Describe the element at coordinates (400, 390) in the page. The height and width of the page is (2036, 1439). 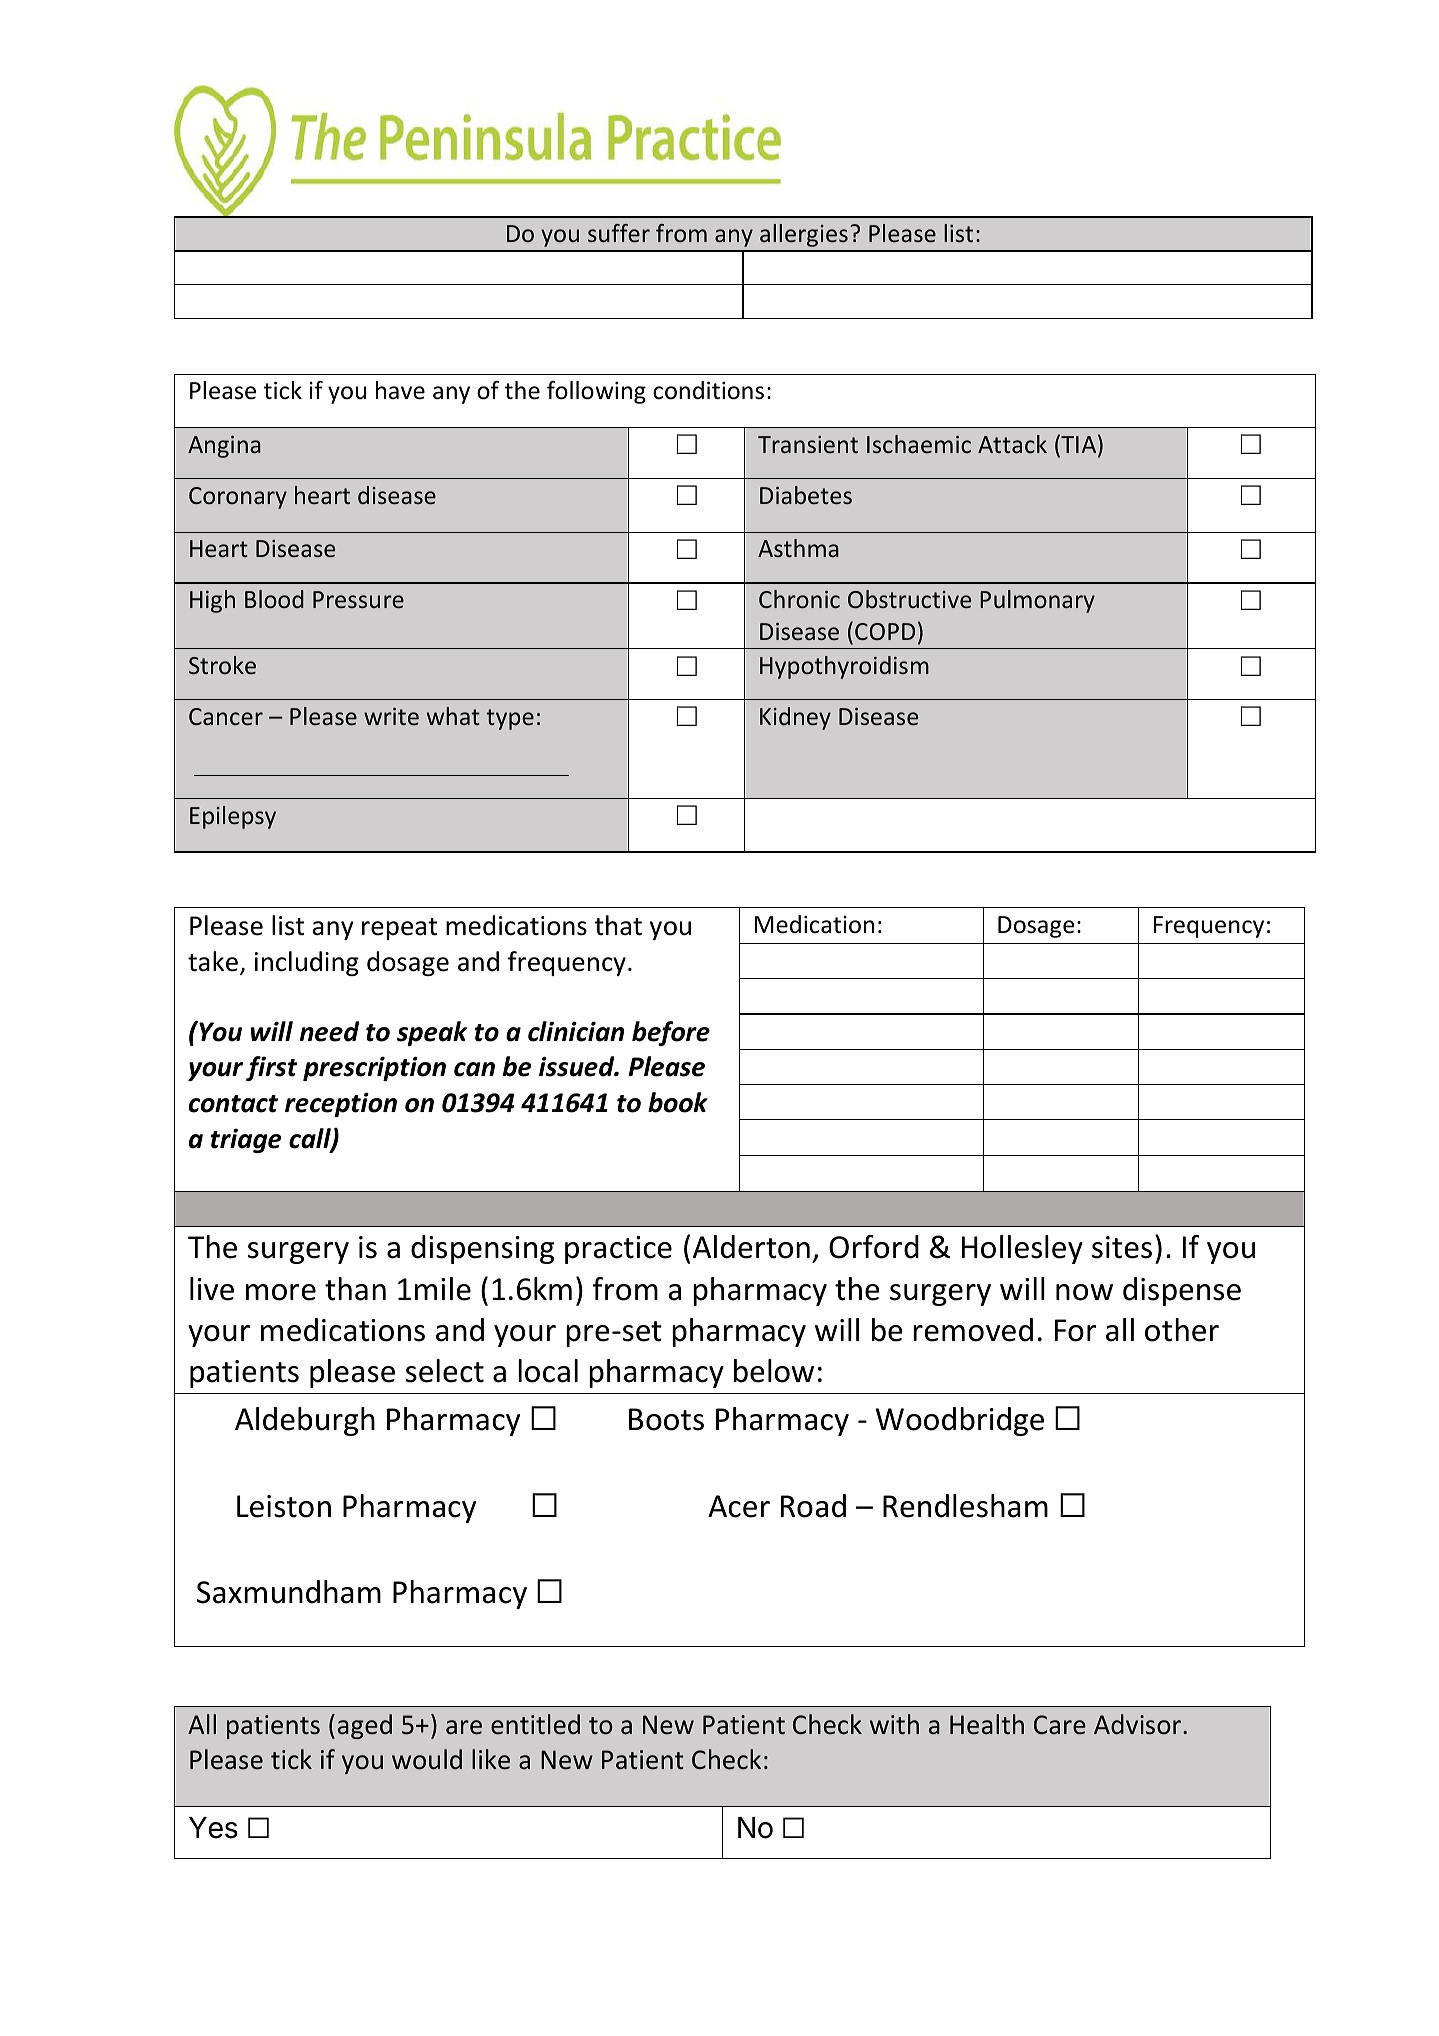
I see `have` at that location.
